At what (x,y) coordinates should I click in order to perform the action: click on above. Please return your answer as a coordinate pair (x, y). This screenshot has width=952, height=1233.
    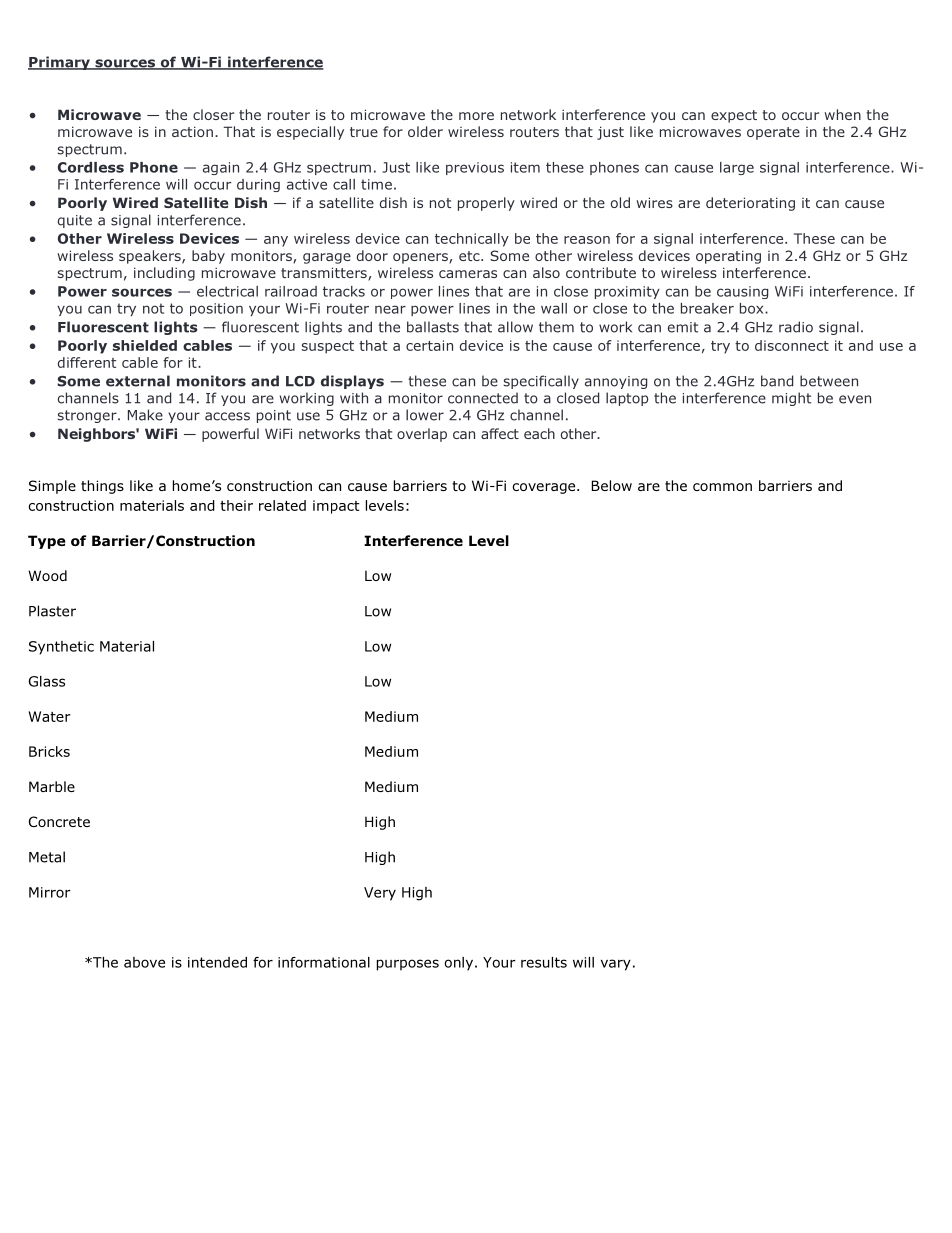
    Looking at the image, I should click on (144, 962).
